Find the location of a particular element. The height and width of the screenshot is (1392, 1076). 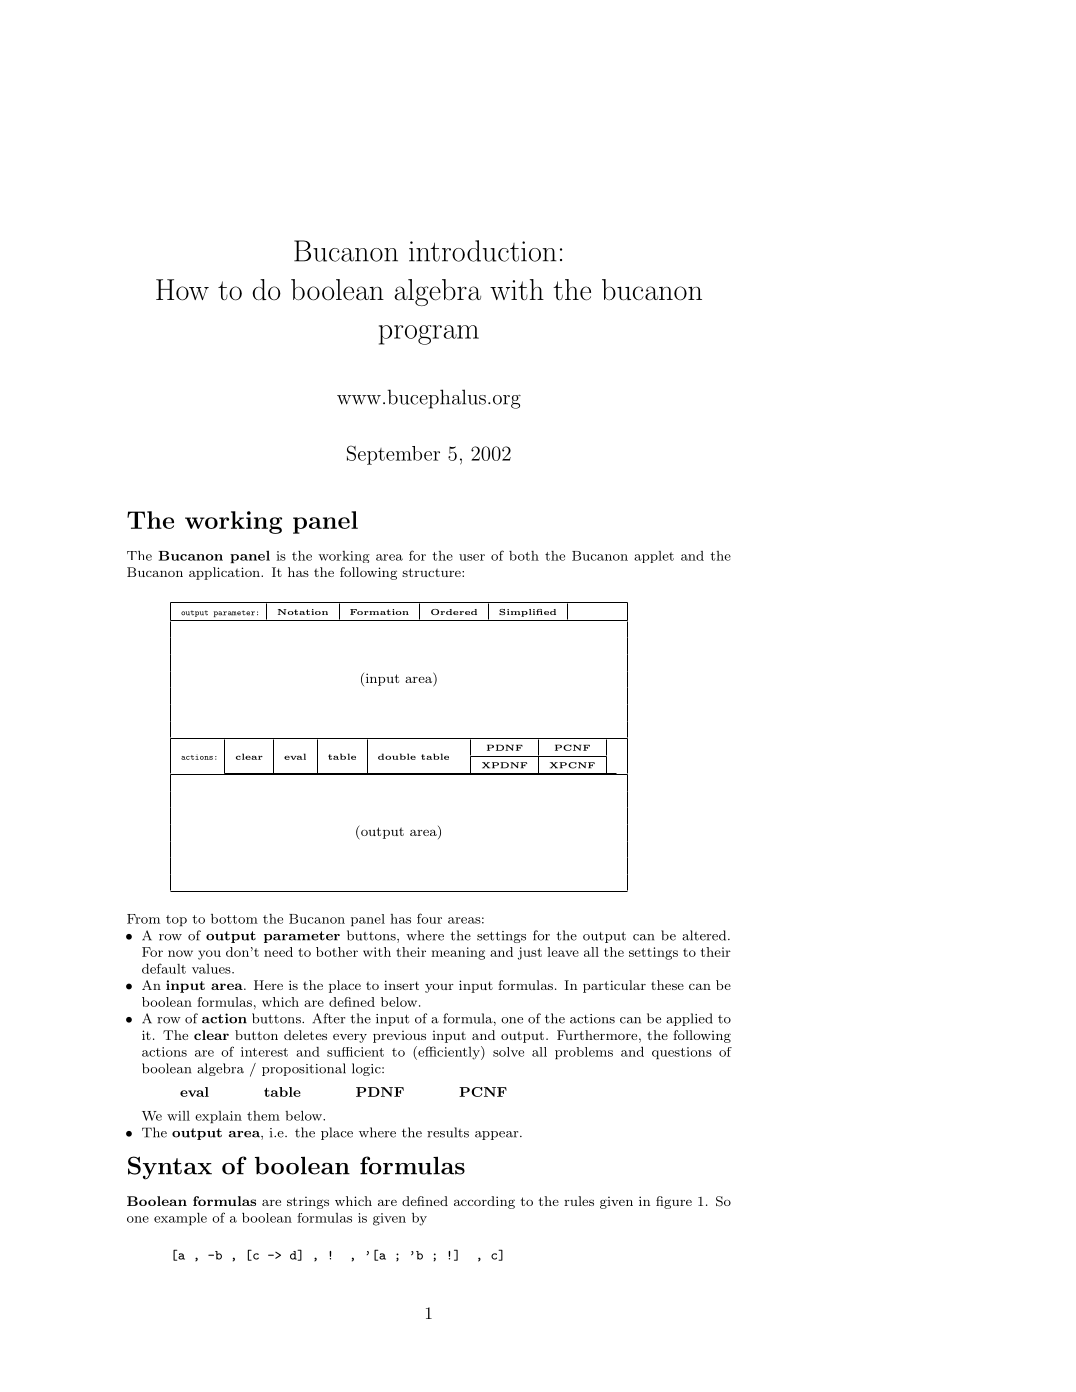

Simplified is located at coordinates (527, 613).
